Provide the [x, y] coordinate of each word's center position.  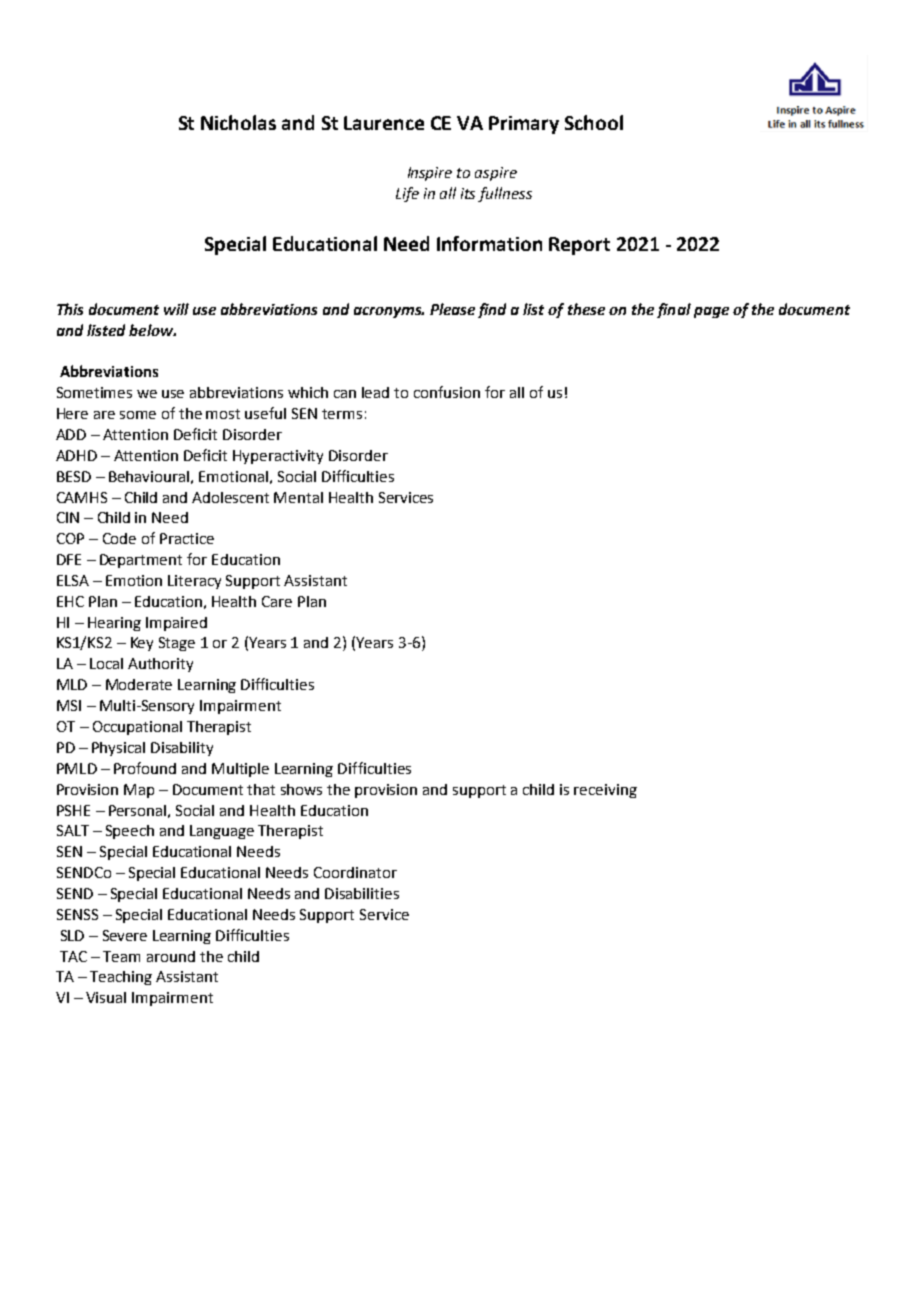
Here [72, 413]
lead [375, 392]
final [674, 310]
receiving [605, 791]
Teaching [121, 978]
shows [301, 789]
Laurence [384, 123]
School [594, 122]
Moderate [139, 684]
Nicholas [238, 122]
